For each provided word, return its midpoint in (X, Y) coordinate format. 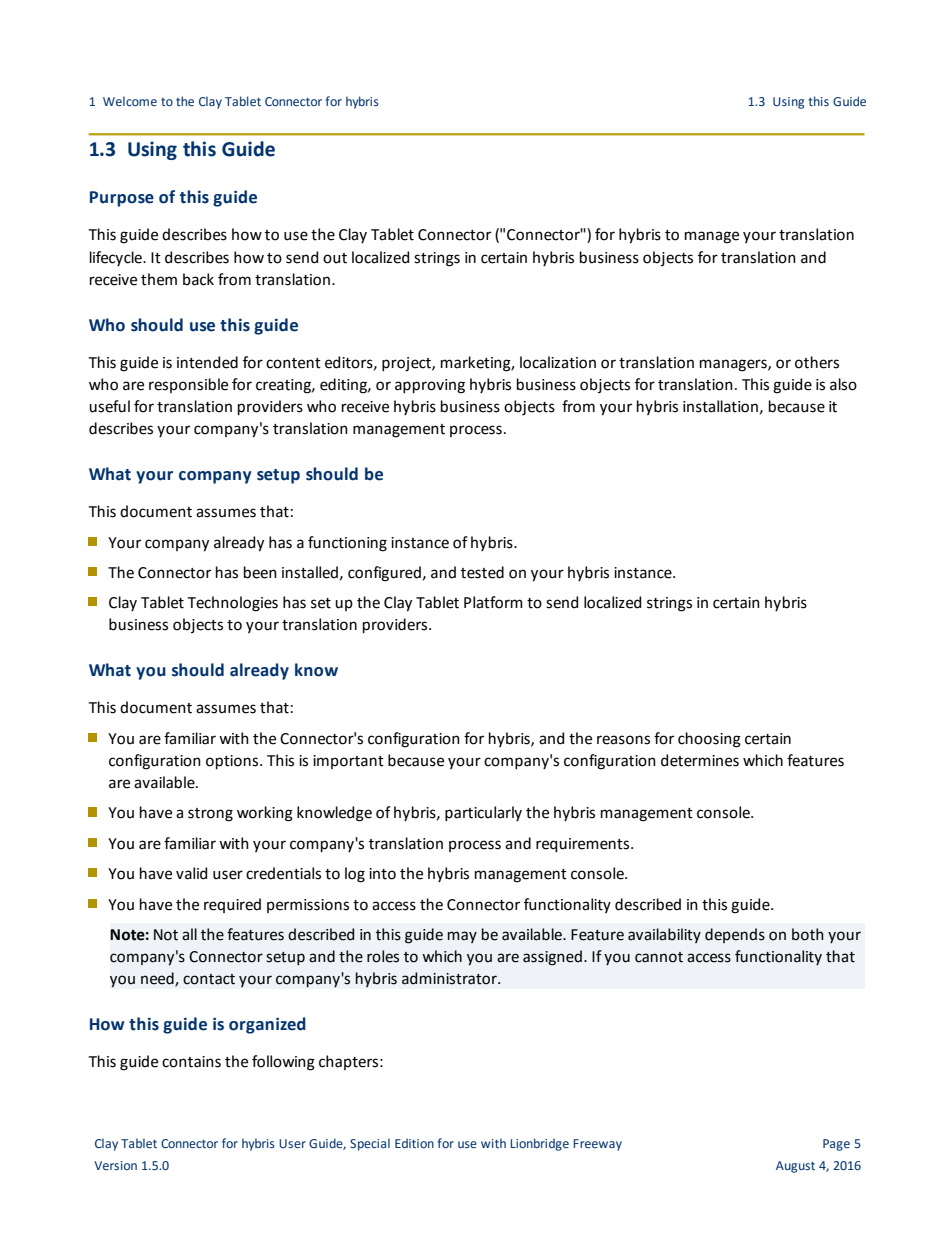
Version (115, 1165)
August (795, 1167)
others (817, 362)
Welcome (130, 101)
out (335, 258)
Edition (414, 1143)
